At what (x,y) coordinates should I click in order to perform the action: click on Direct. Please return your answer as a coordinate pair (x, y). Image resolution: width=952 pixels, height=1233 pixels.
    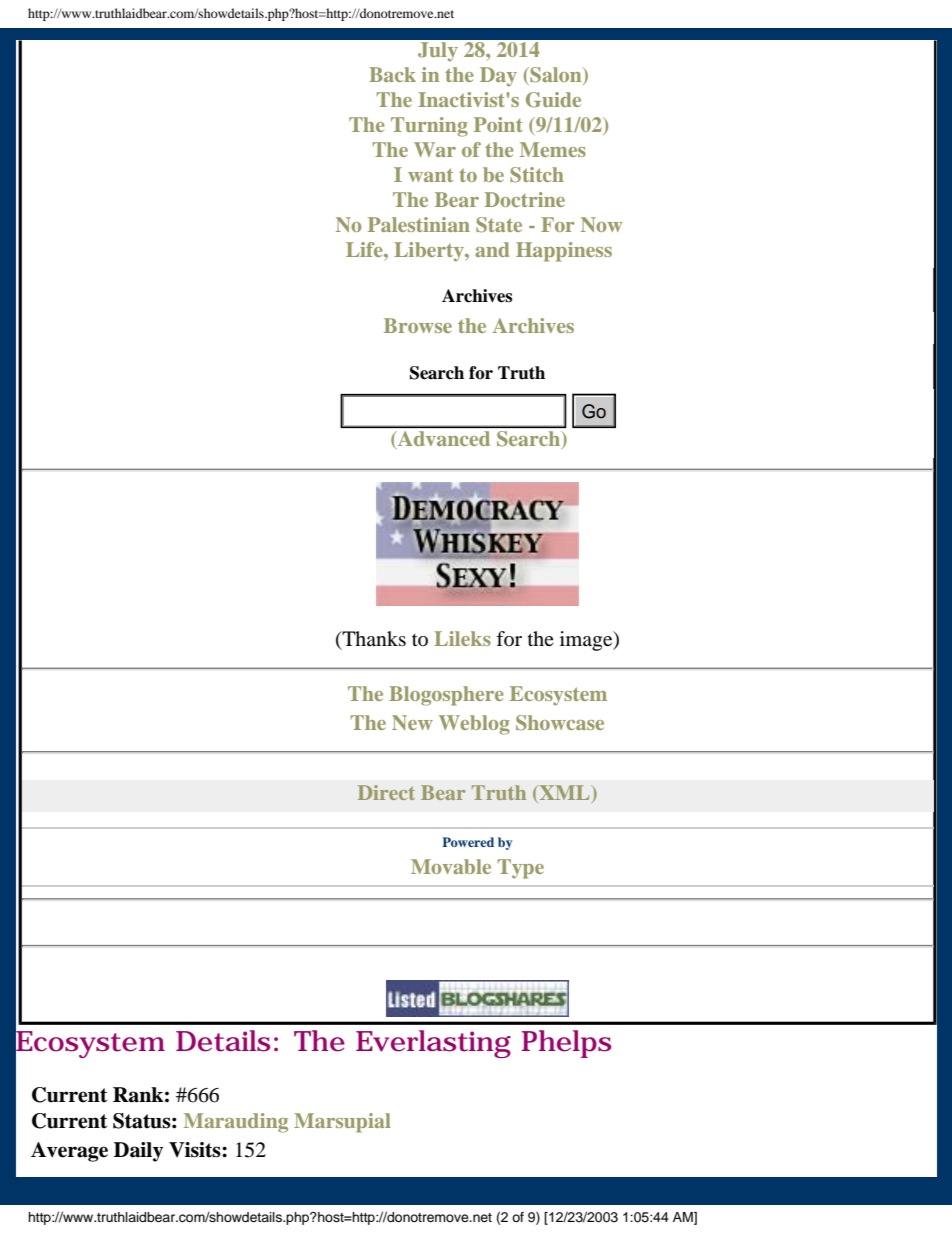
    Looking at the image, I should click on (386, 792).
